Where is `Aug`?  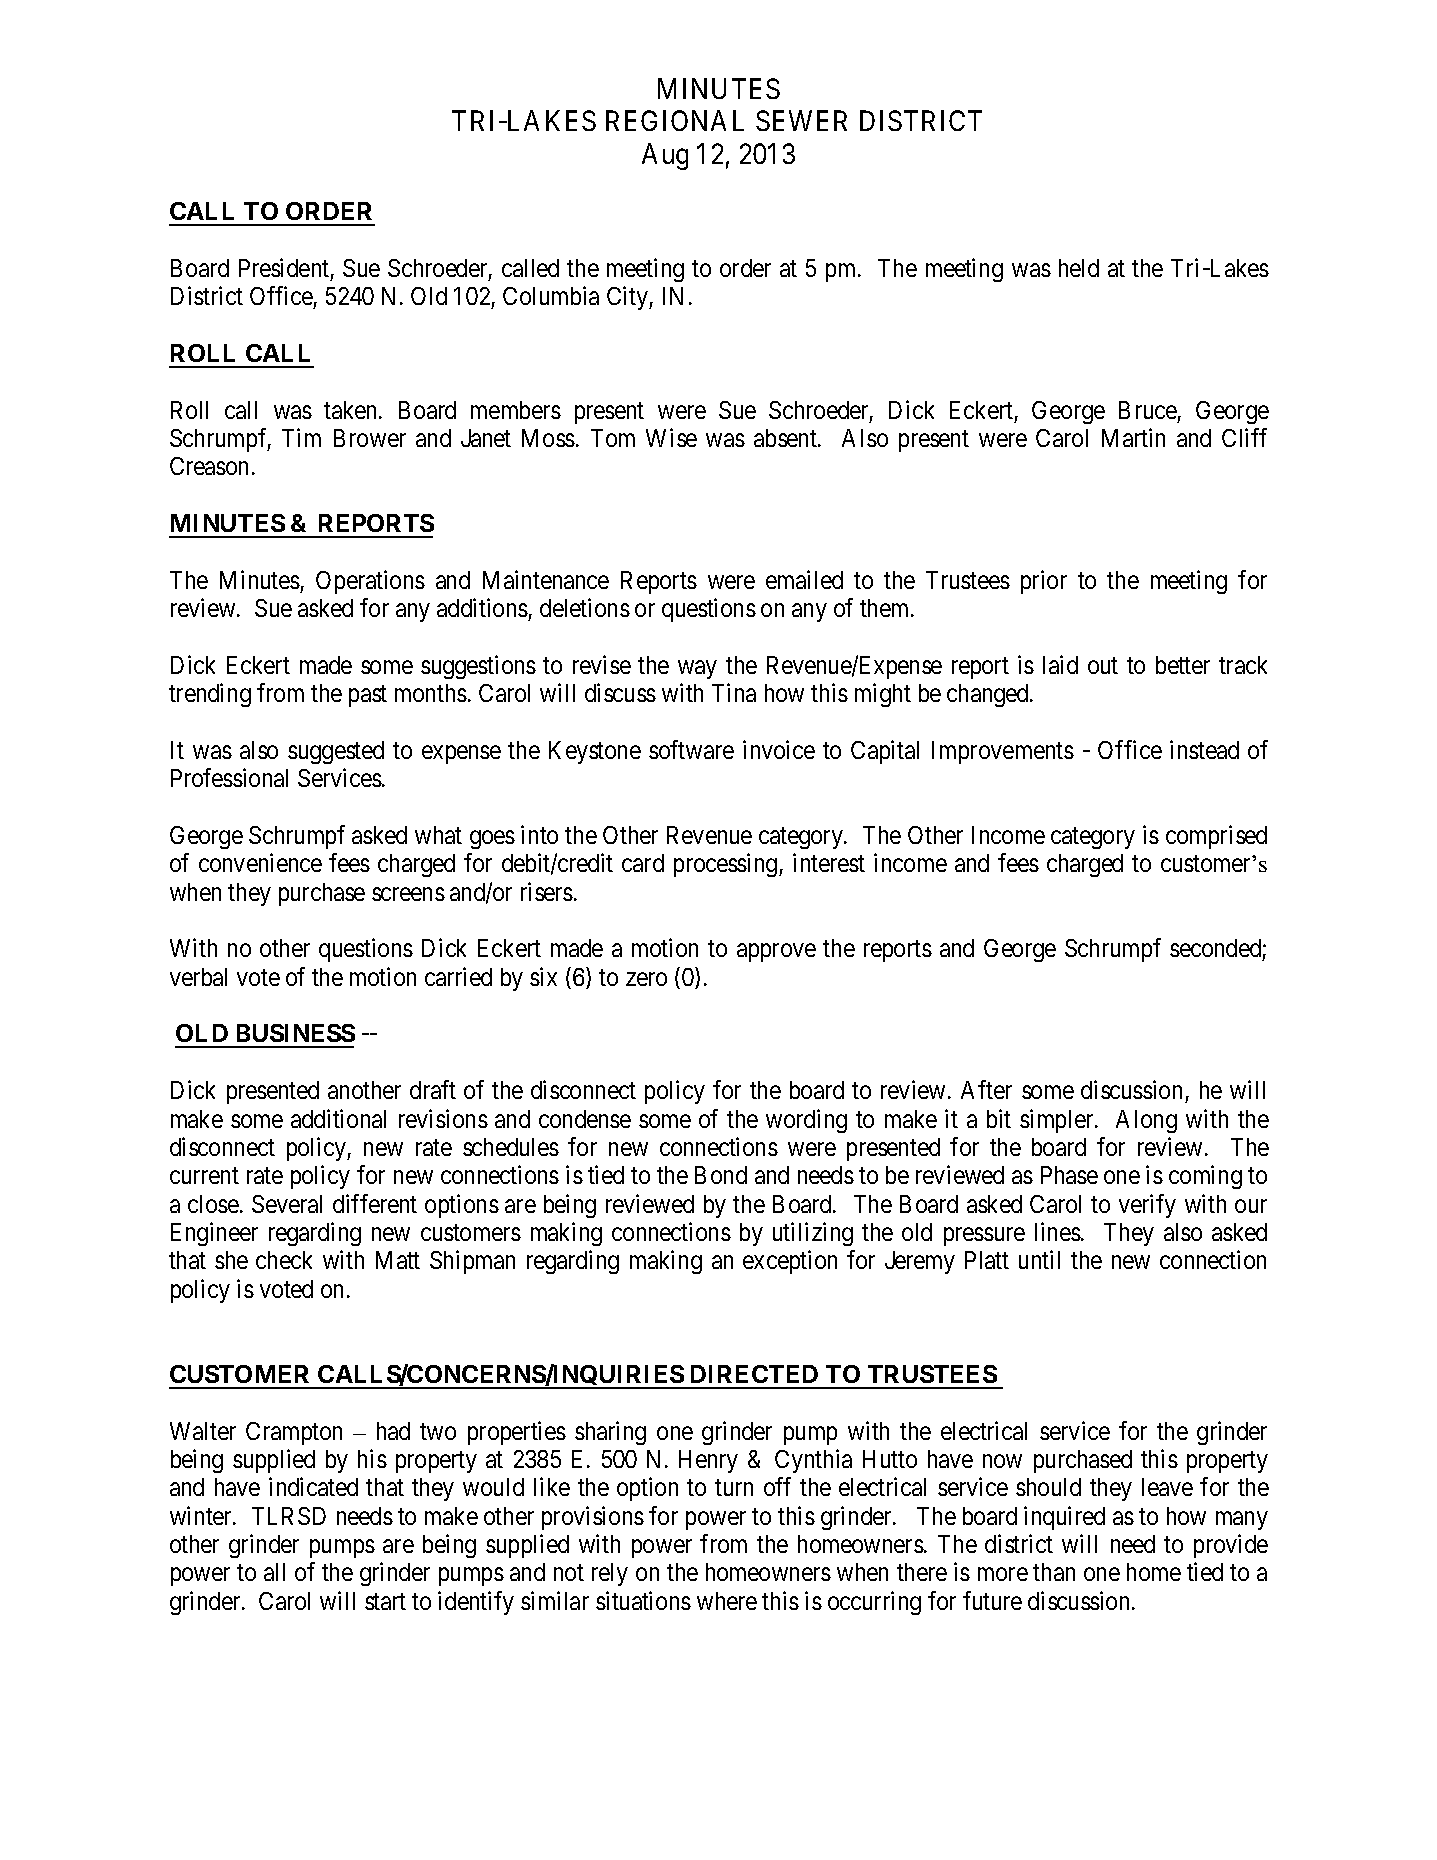 Aug is located at coordinates (665, 156).
